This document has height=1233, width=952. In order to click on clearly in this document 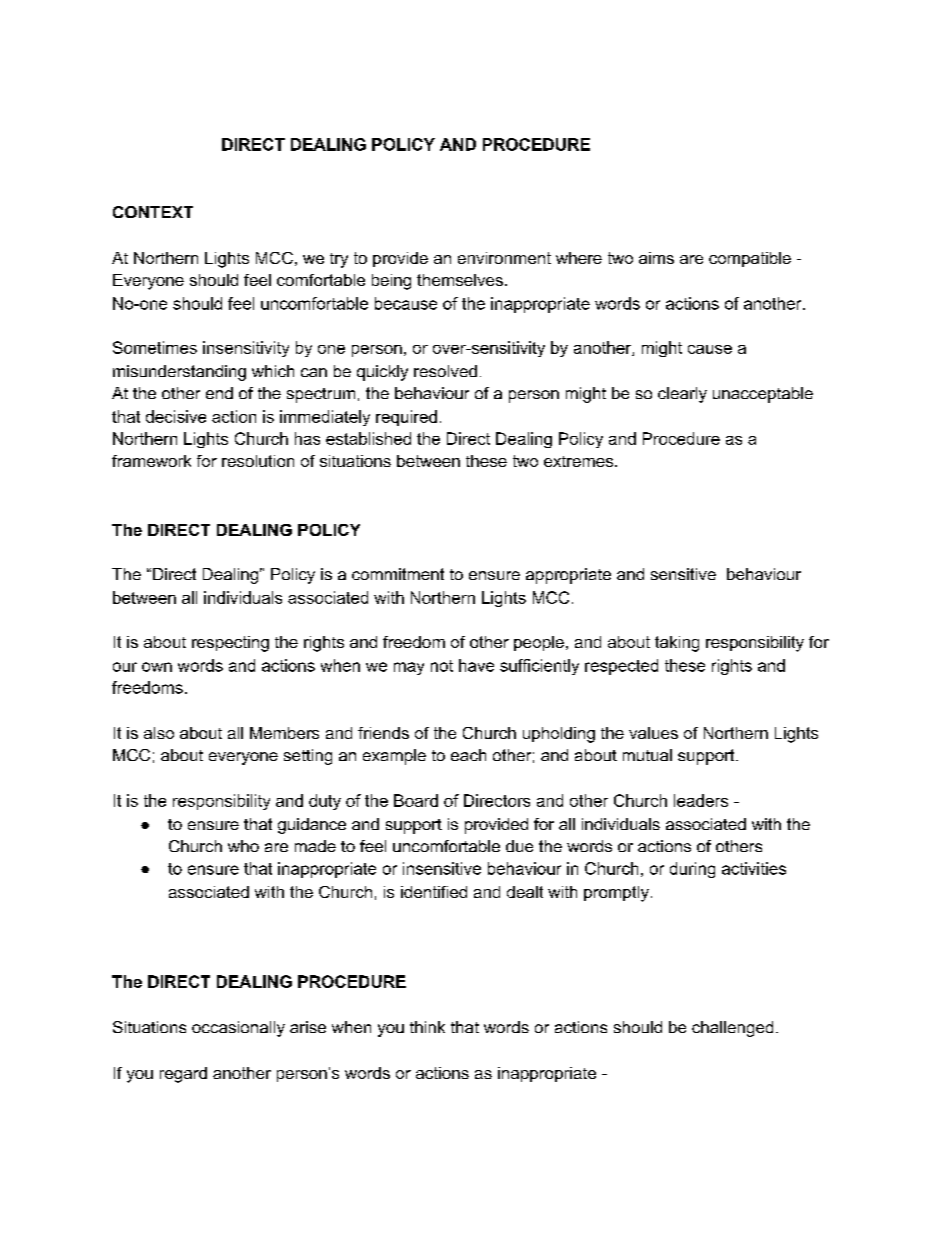, I will do `click(682, 395)`.
